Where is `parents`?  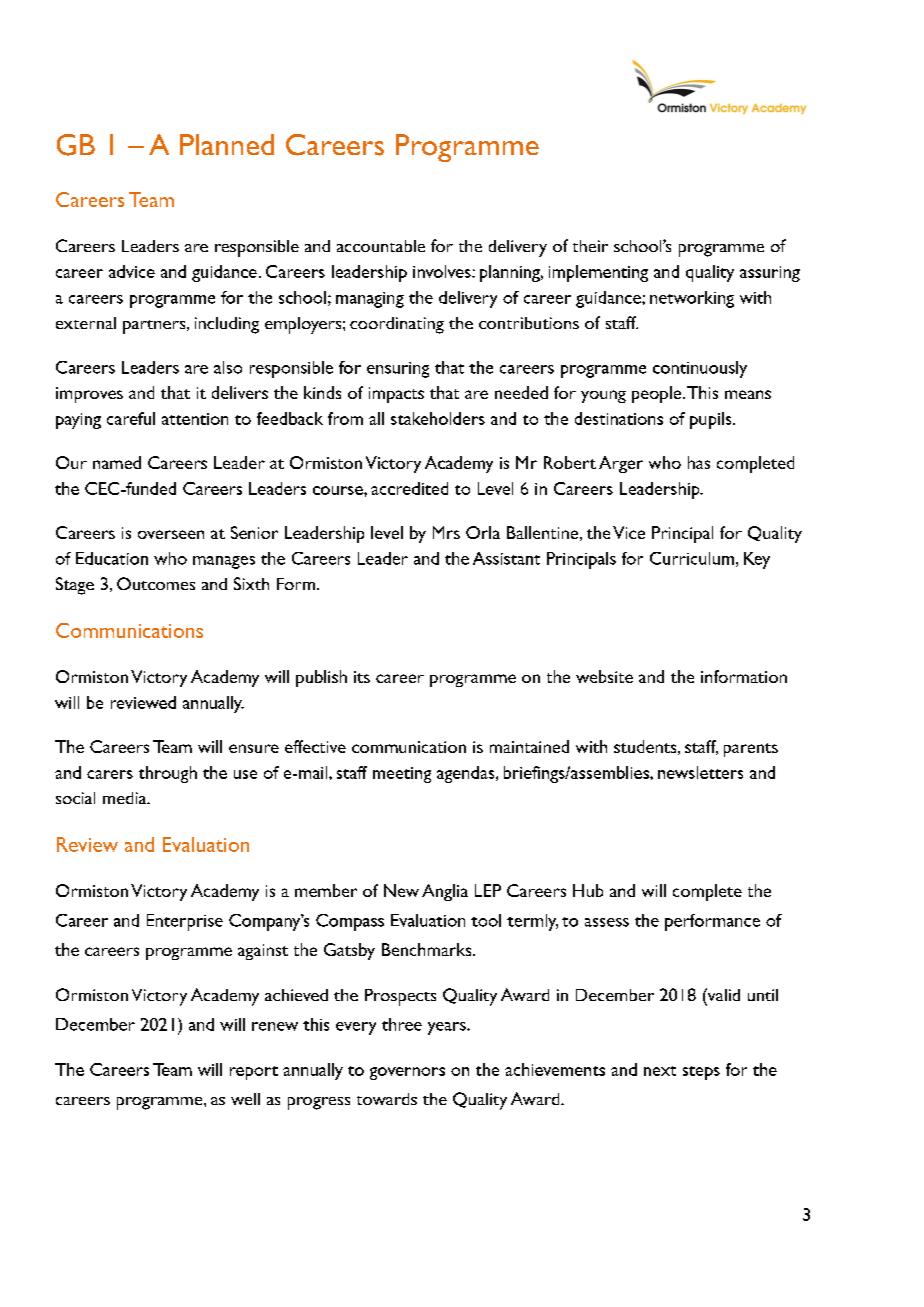 parents is located at coordinates (751, 750).
